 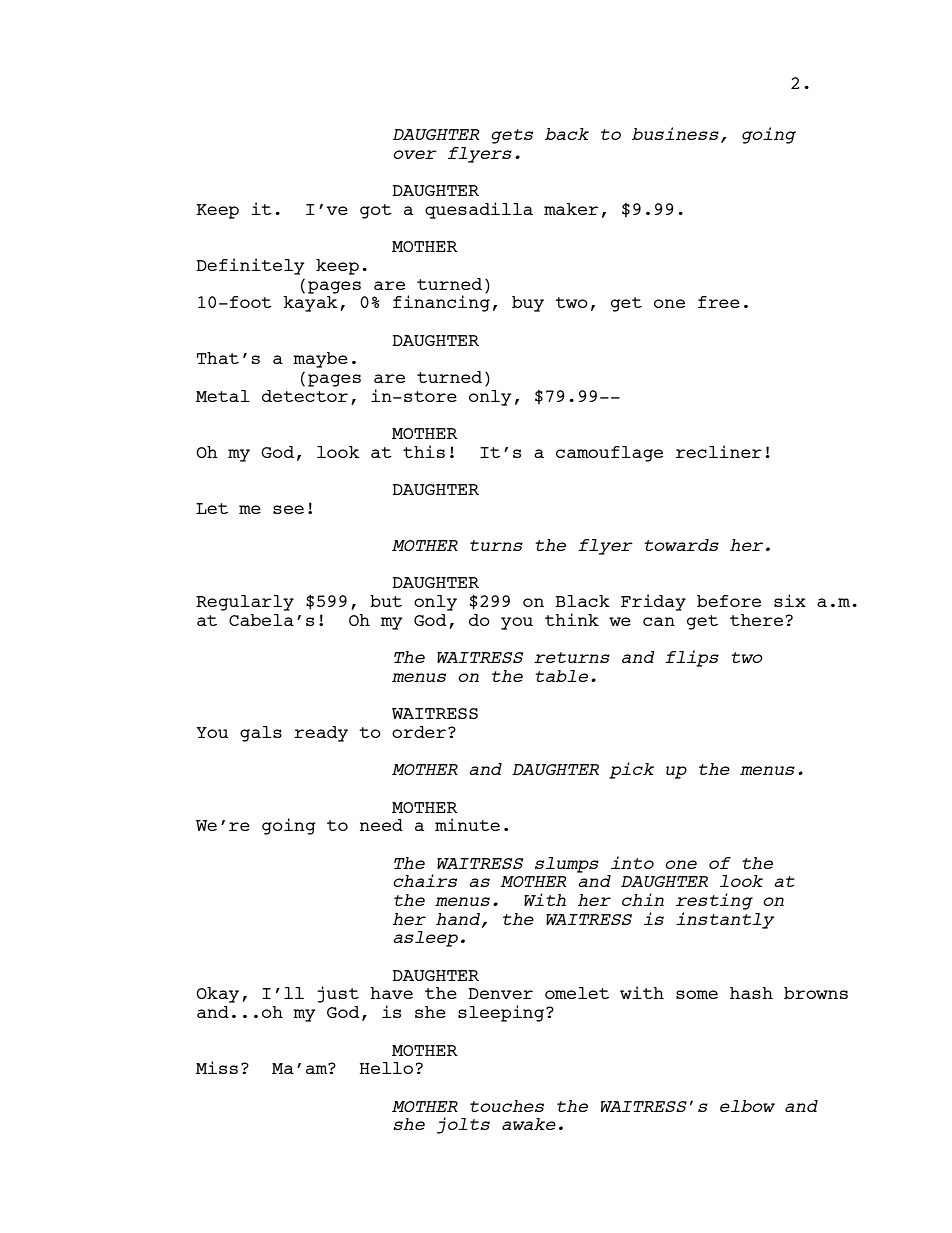 I want to click on maybe, so click(x=320, y=360).
